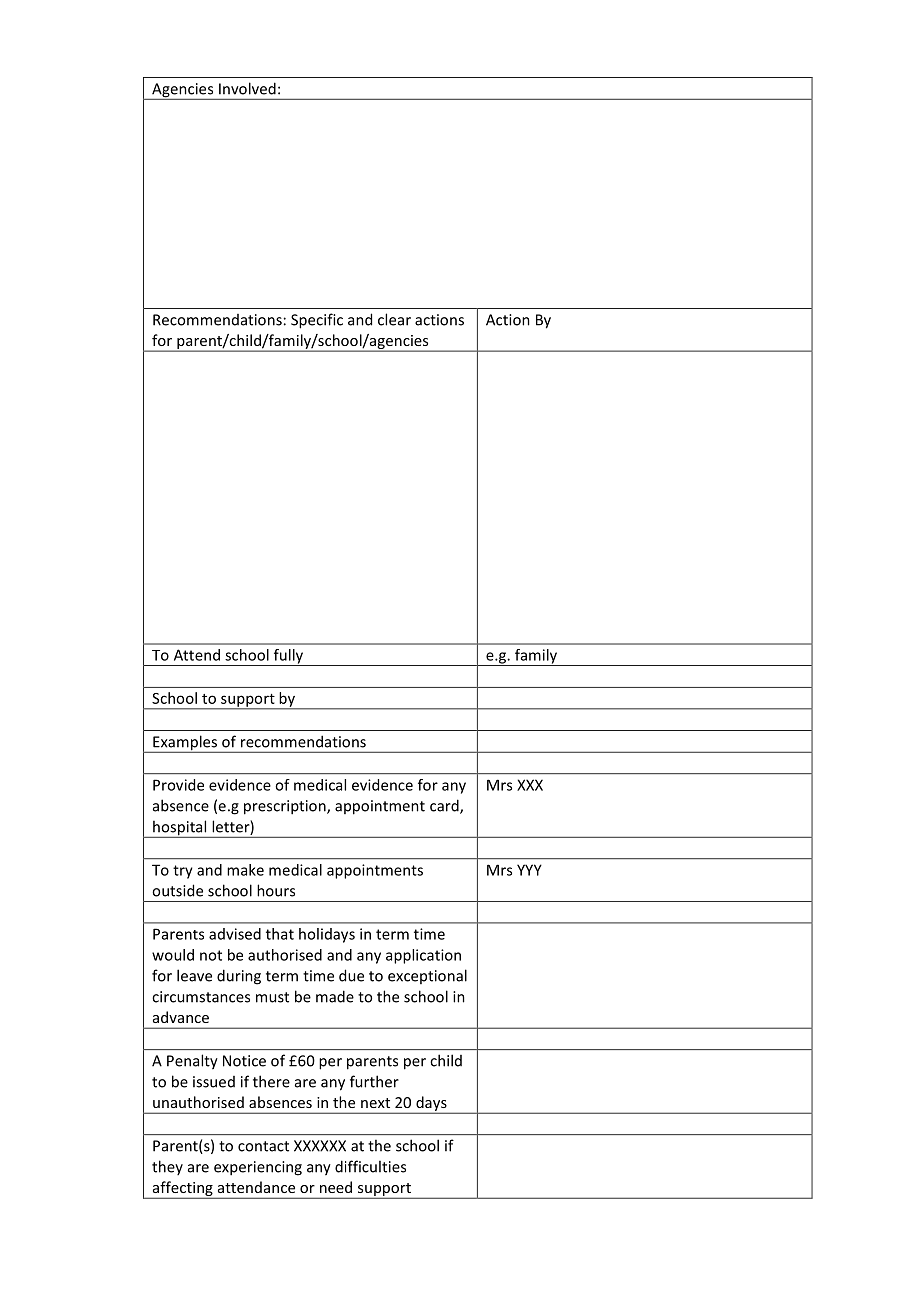 The height and width of the screenshot is (1308, 924). What do you see at coordinates (394, 319) in the screenshot?
I see `clear` at bounding box center [394, 319].
